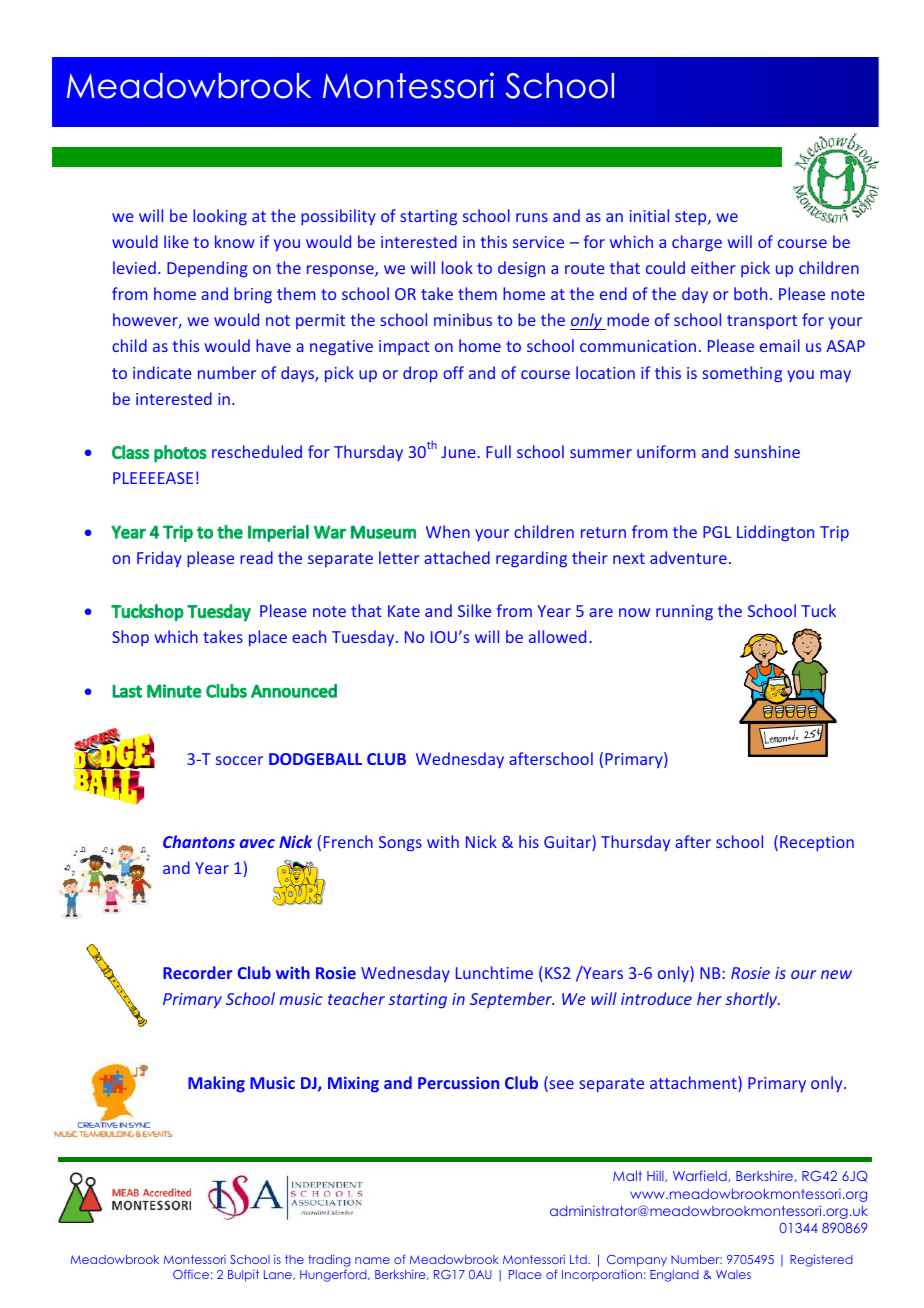 The width and height of the screenshot is (924, 1308). Describe the element at coordinates (130, 638) in the screenshot. I see `Shop` at that location.
